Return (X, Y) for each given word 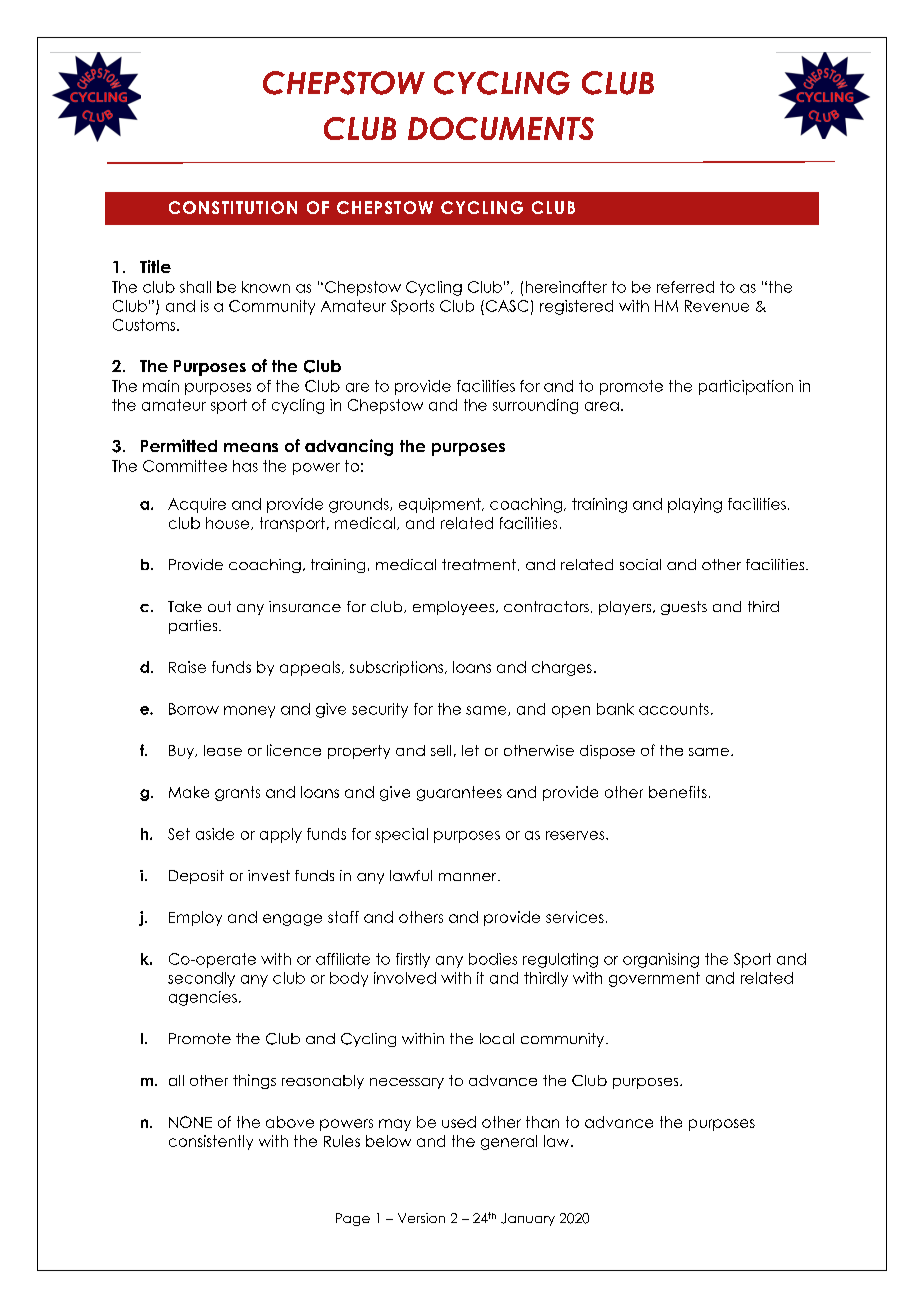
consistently (211, 1142)
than (542, 1122)
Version (421, 1218)
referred (685, 287)
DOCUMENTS (501, 128)
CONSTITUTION (233, 207)
